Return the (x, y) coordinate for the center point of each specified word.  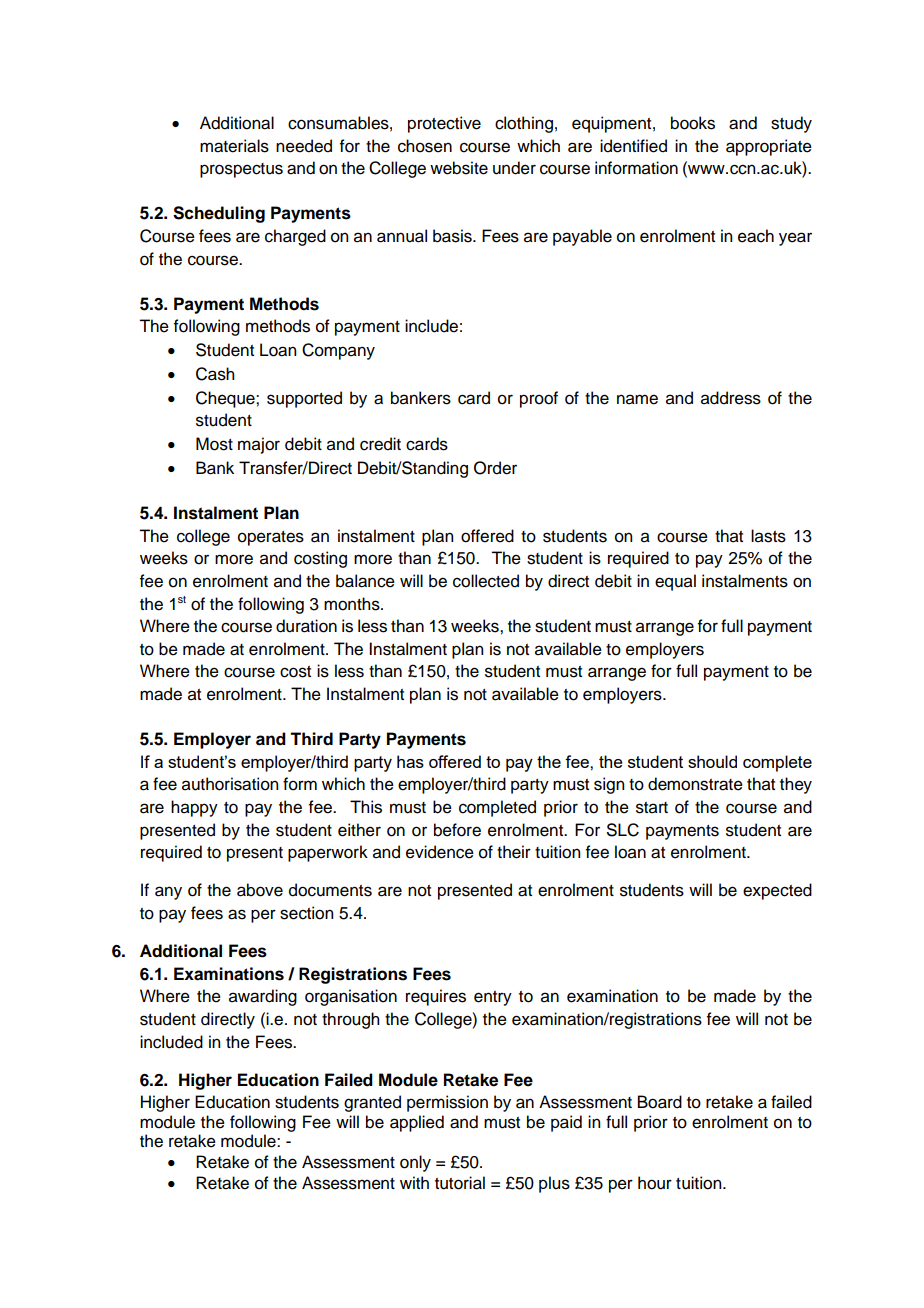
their (514, 852)
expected (777, 891)
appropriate (769, 147)
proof (539, 399)
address (731, 398)
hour (655, 1183)
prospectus (241, 170)
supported (304, 399)
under (514, 168)
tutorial (460, 1183)
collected (486, 581)
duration (306, 626)
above (260, 890)
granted (372, 1103)
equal (675, 582)
